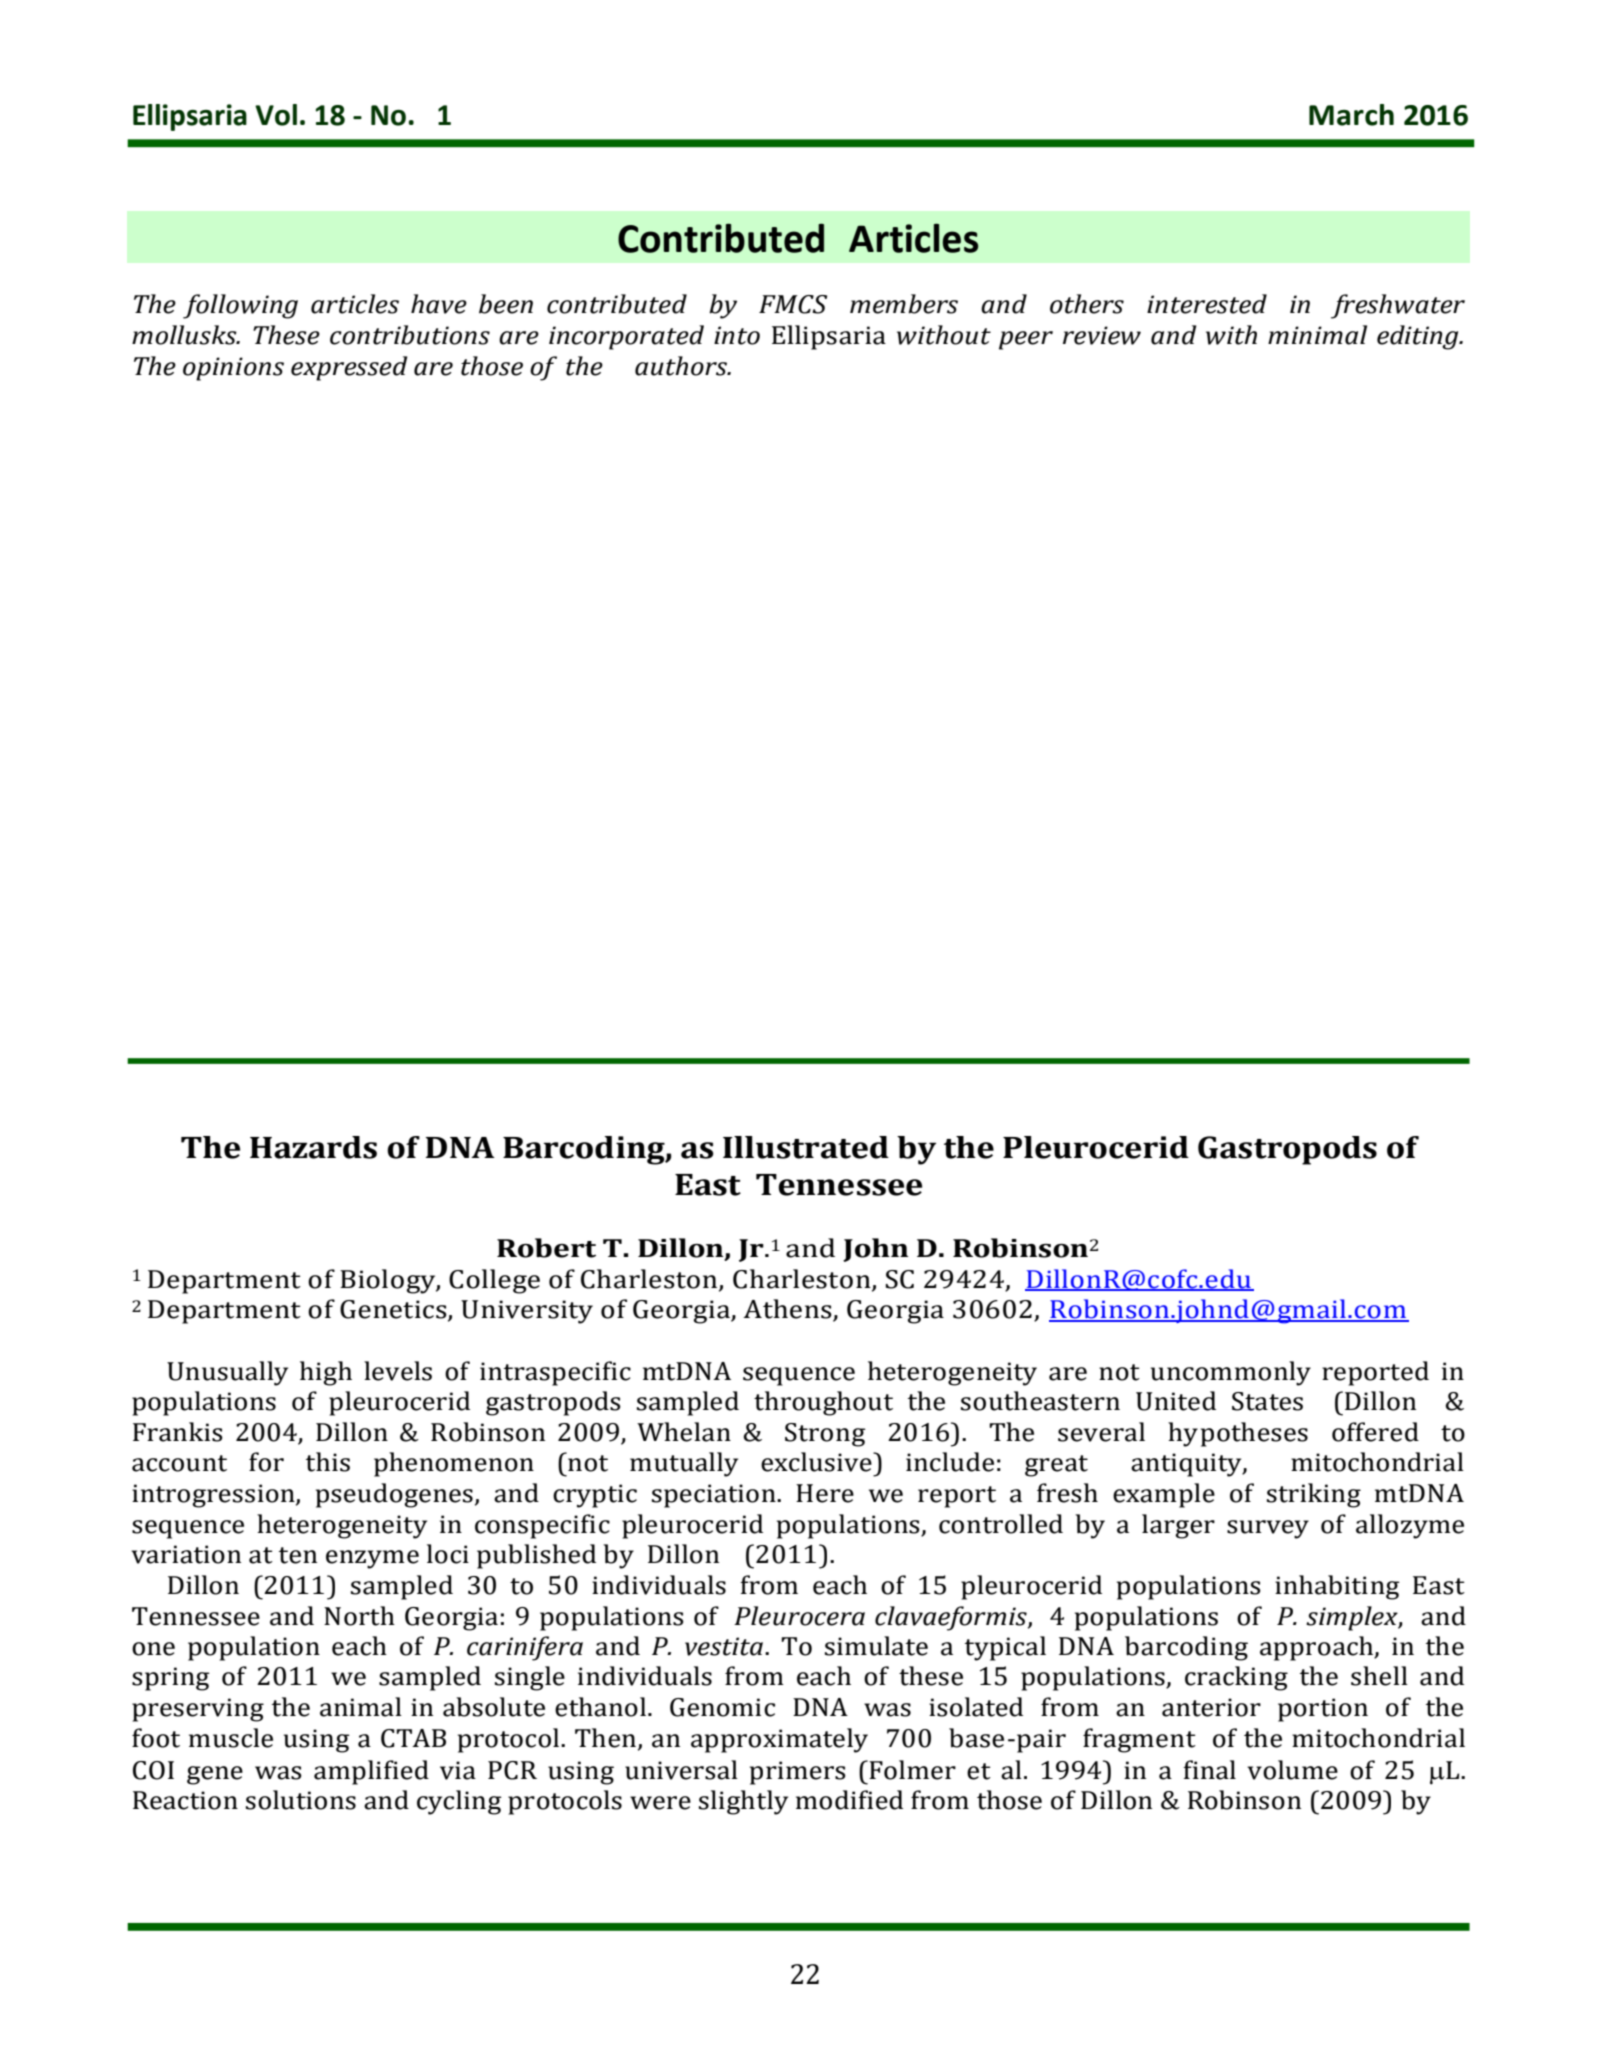  What do you see at coordinates (1351, 115) in the screenshot?
I see `March` at bounding box center [1351, 115].
